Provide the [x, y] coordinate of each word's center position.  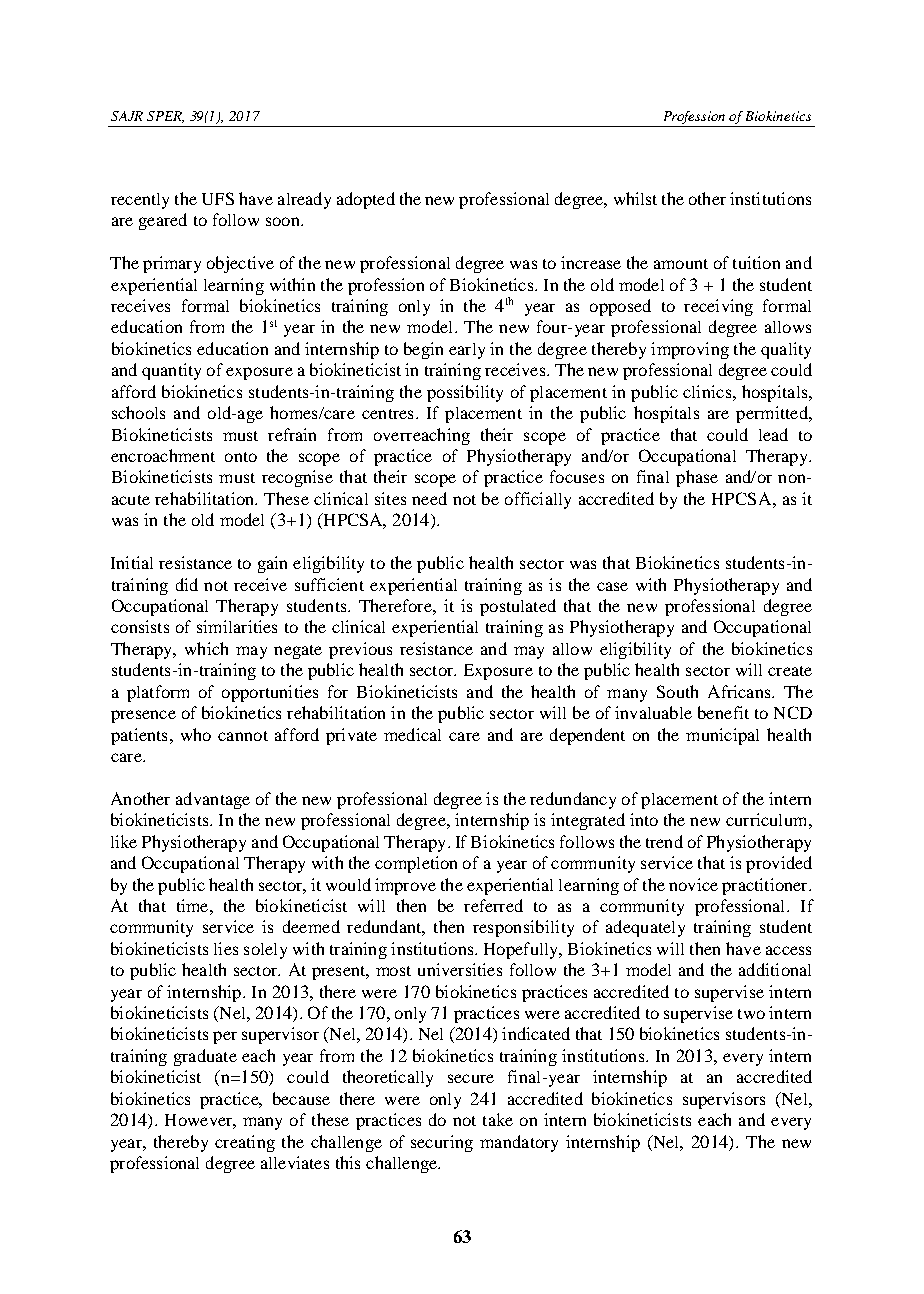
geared [163, 221]
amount [681, 264]
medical [412, 734]
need [429, 498]
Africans [740, 691]
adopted [366, 200]
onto [241, 457]
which [206, 648]
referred [493, 905]
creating [245, 1143]
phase [697, 478]
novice [693, 884]
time [194, 905]
